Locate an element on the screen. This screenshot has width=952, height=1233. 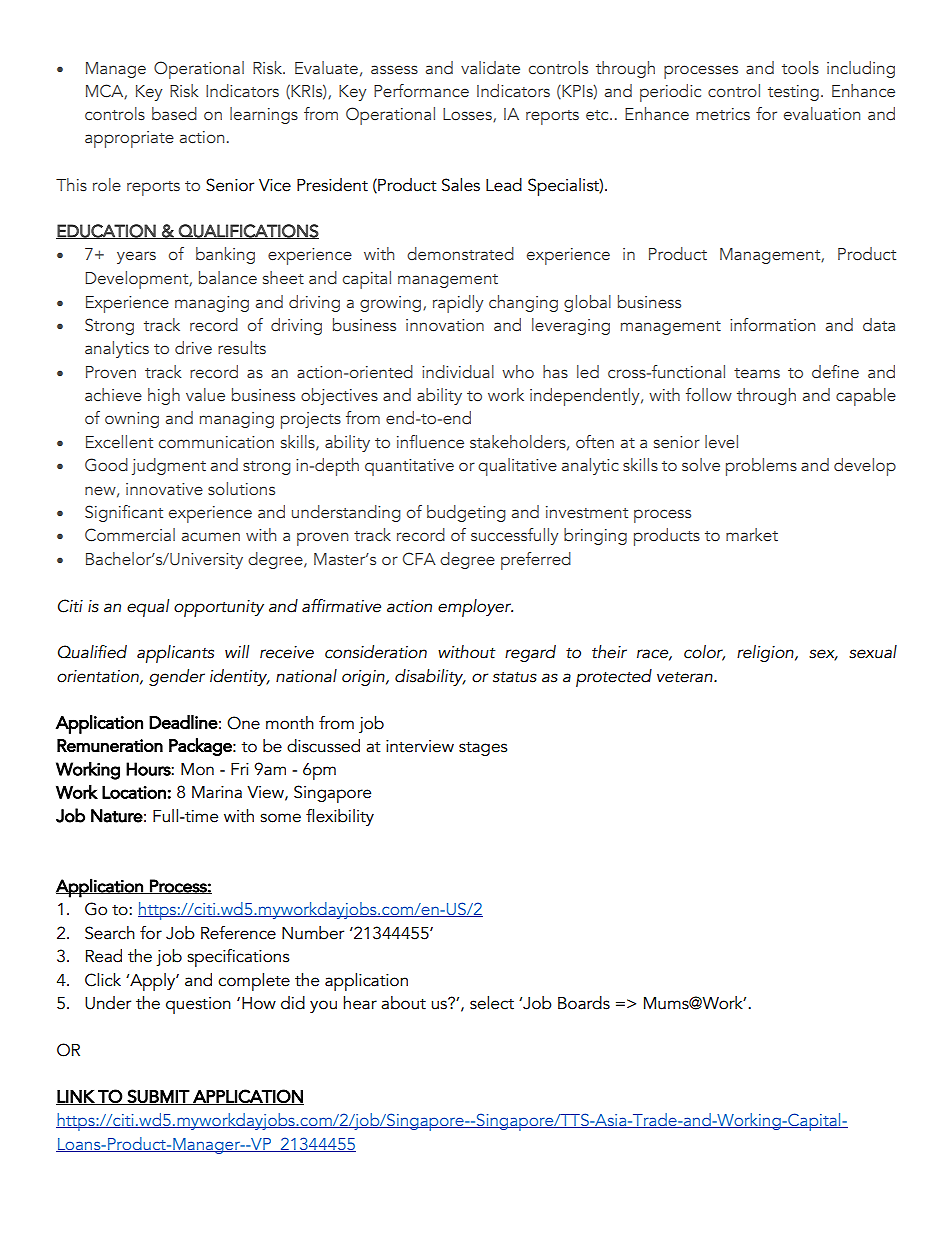
stages is located at coordinates (483, 748).
